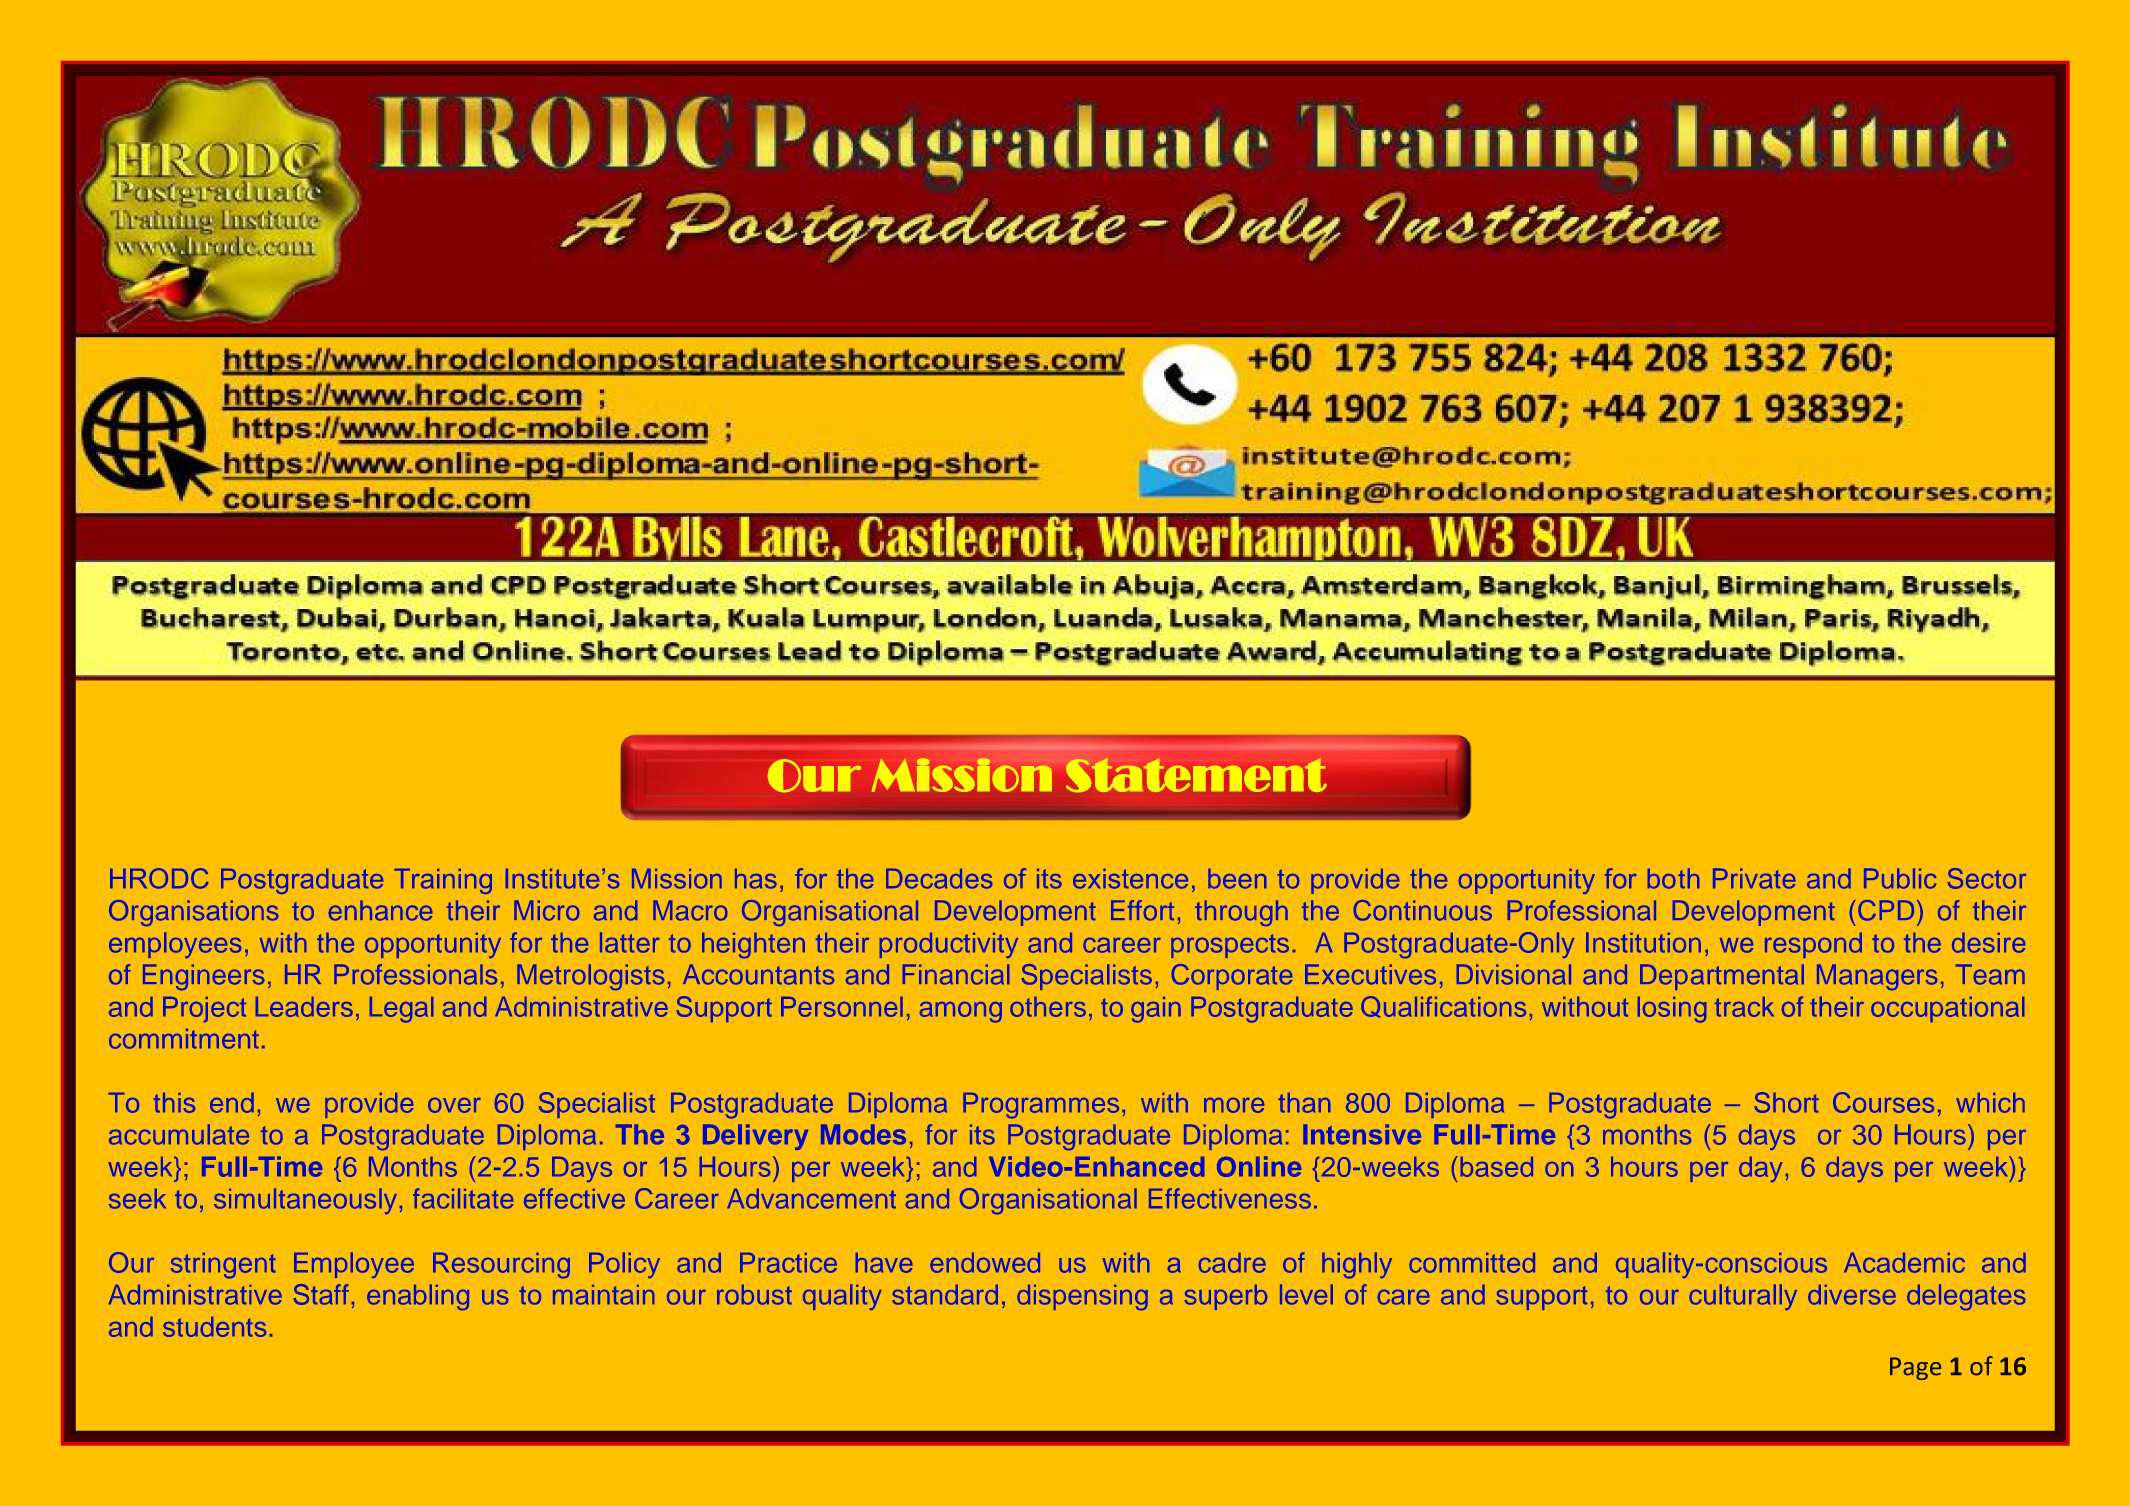 This screenshot has height=1506, width=2130. Describe the element at coordinates (1786, 1102) in the screenshot. I see `Short` at that location.
